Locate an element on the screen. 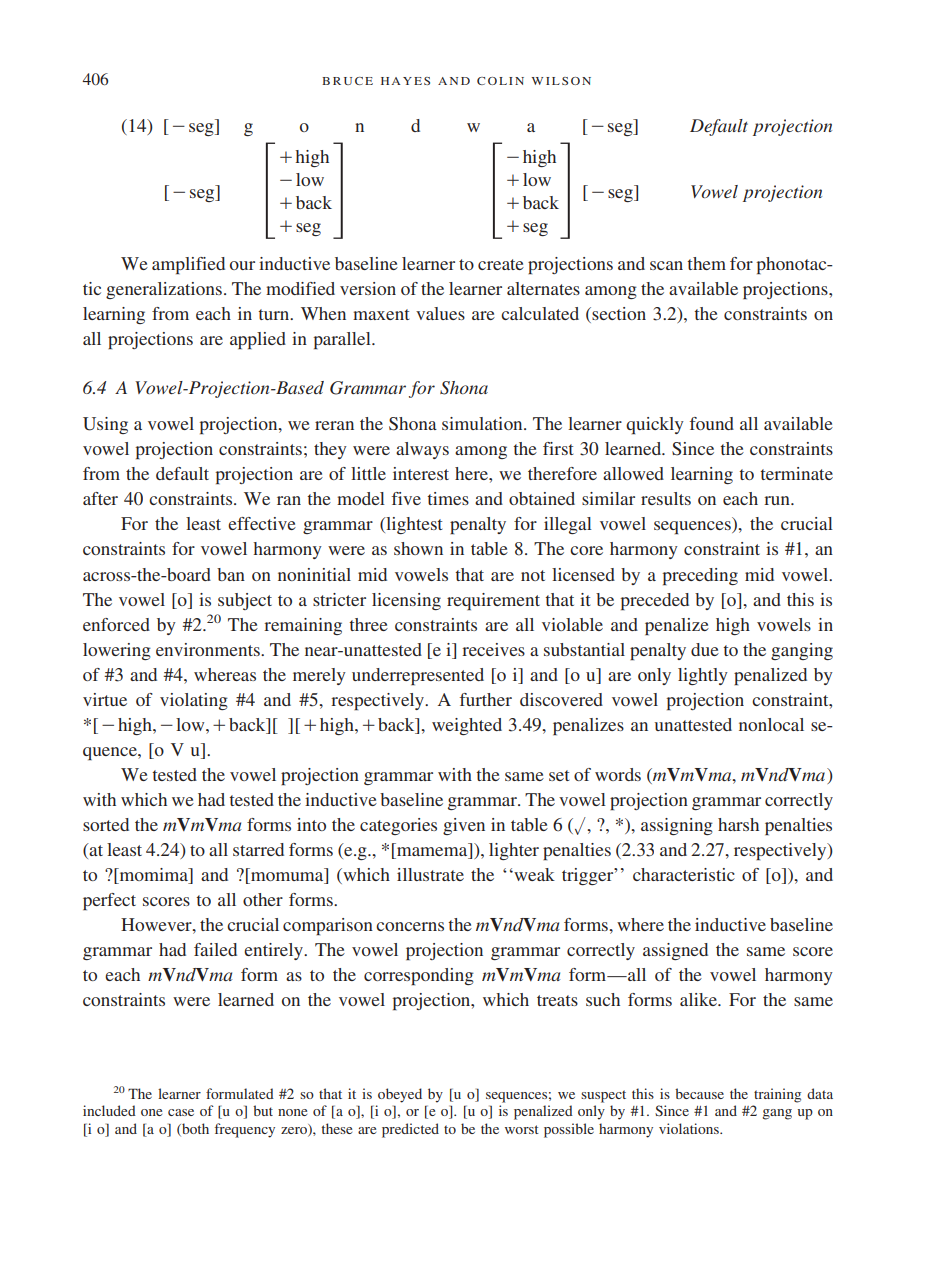  subject is located at coordinates (245, 601).
